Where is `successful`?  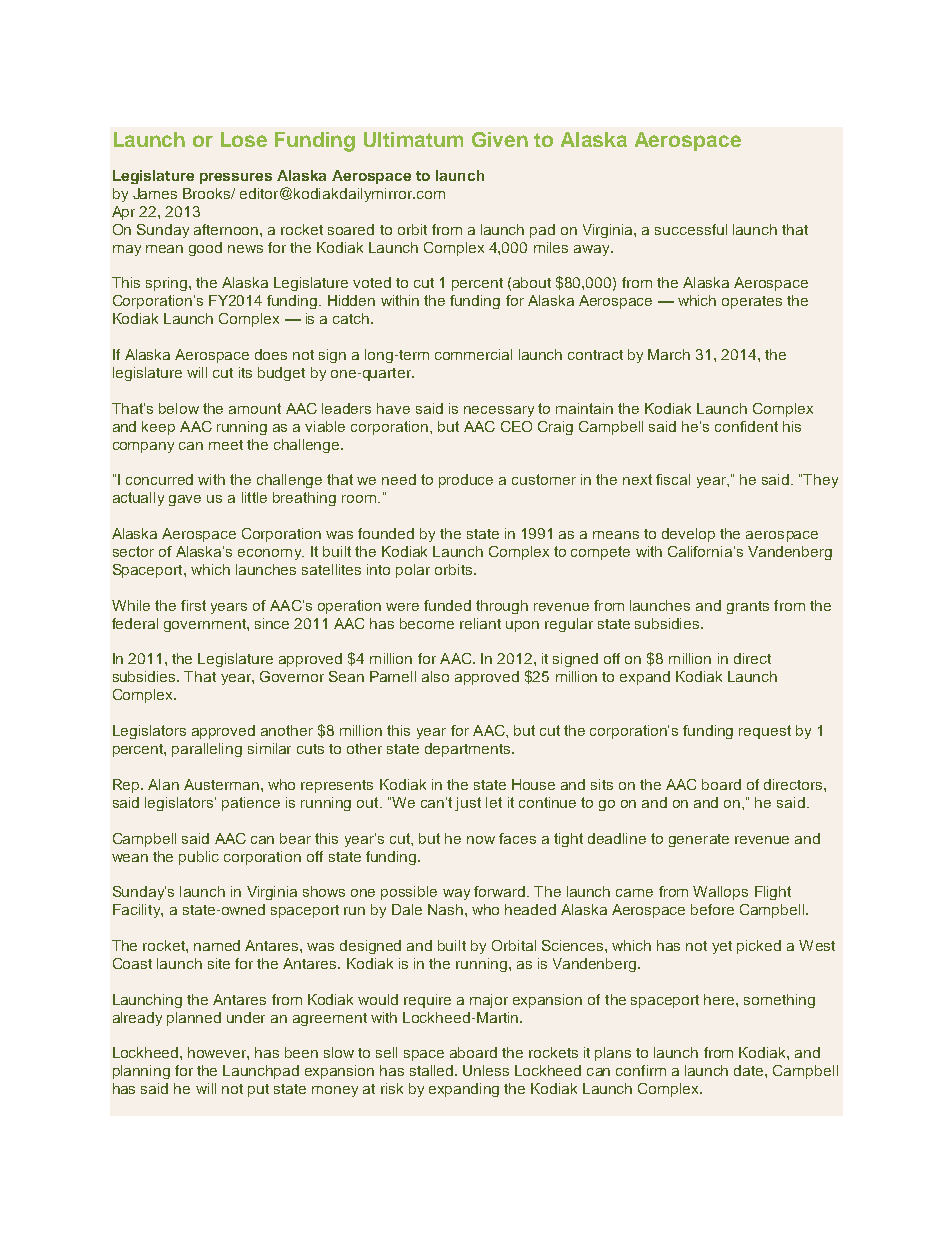
successful is located at coordinates (691, 229).
